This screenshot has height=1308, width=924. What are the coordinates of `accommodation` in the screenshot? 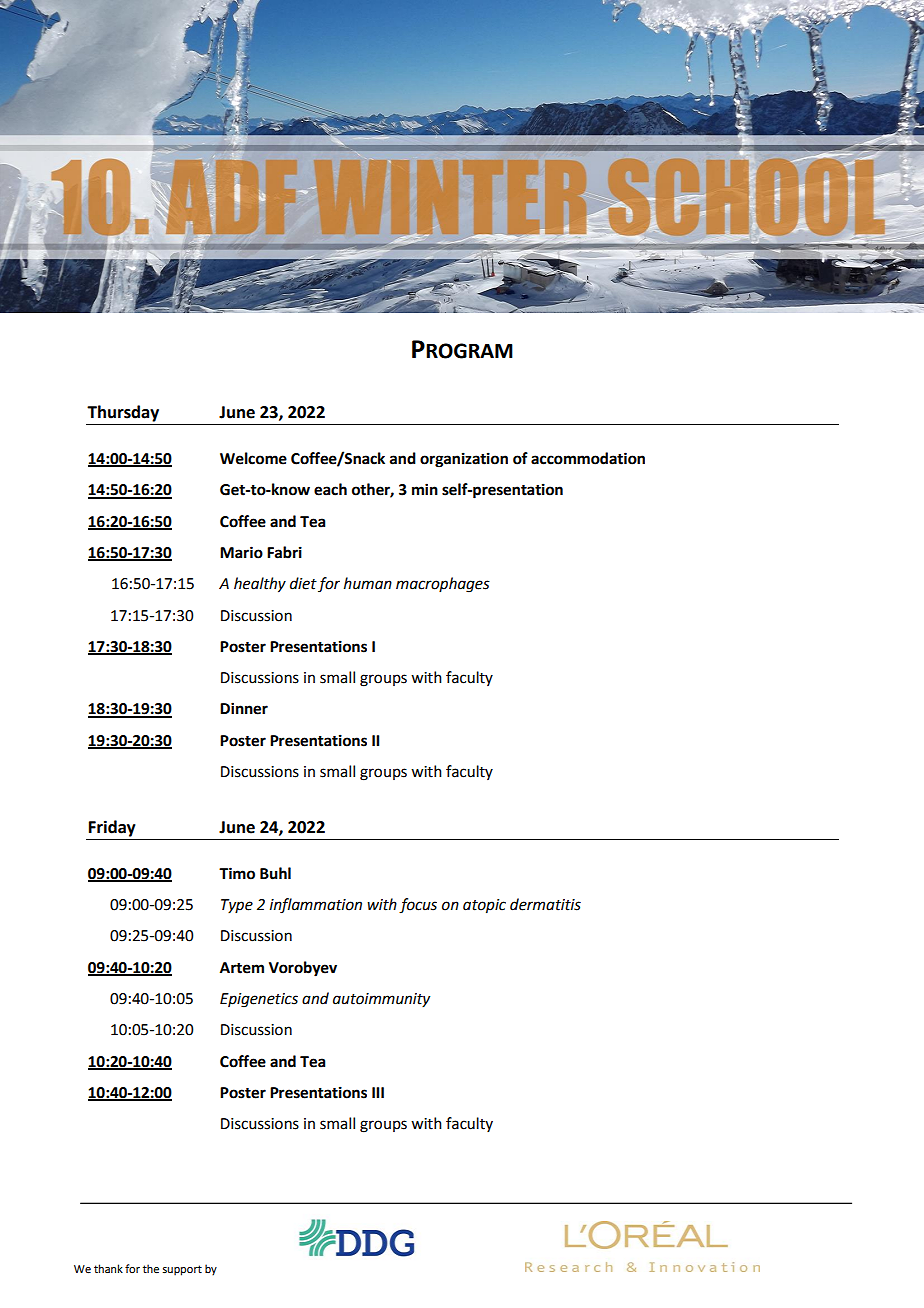 It's located at (588, 458).
